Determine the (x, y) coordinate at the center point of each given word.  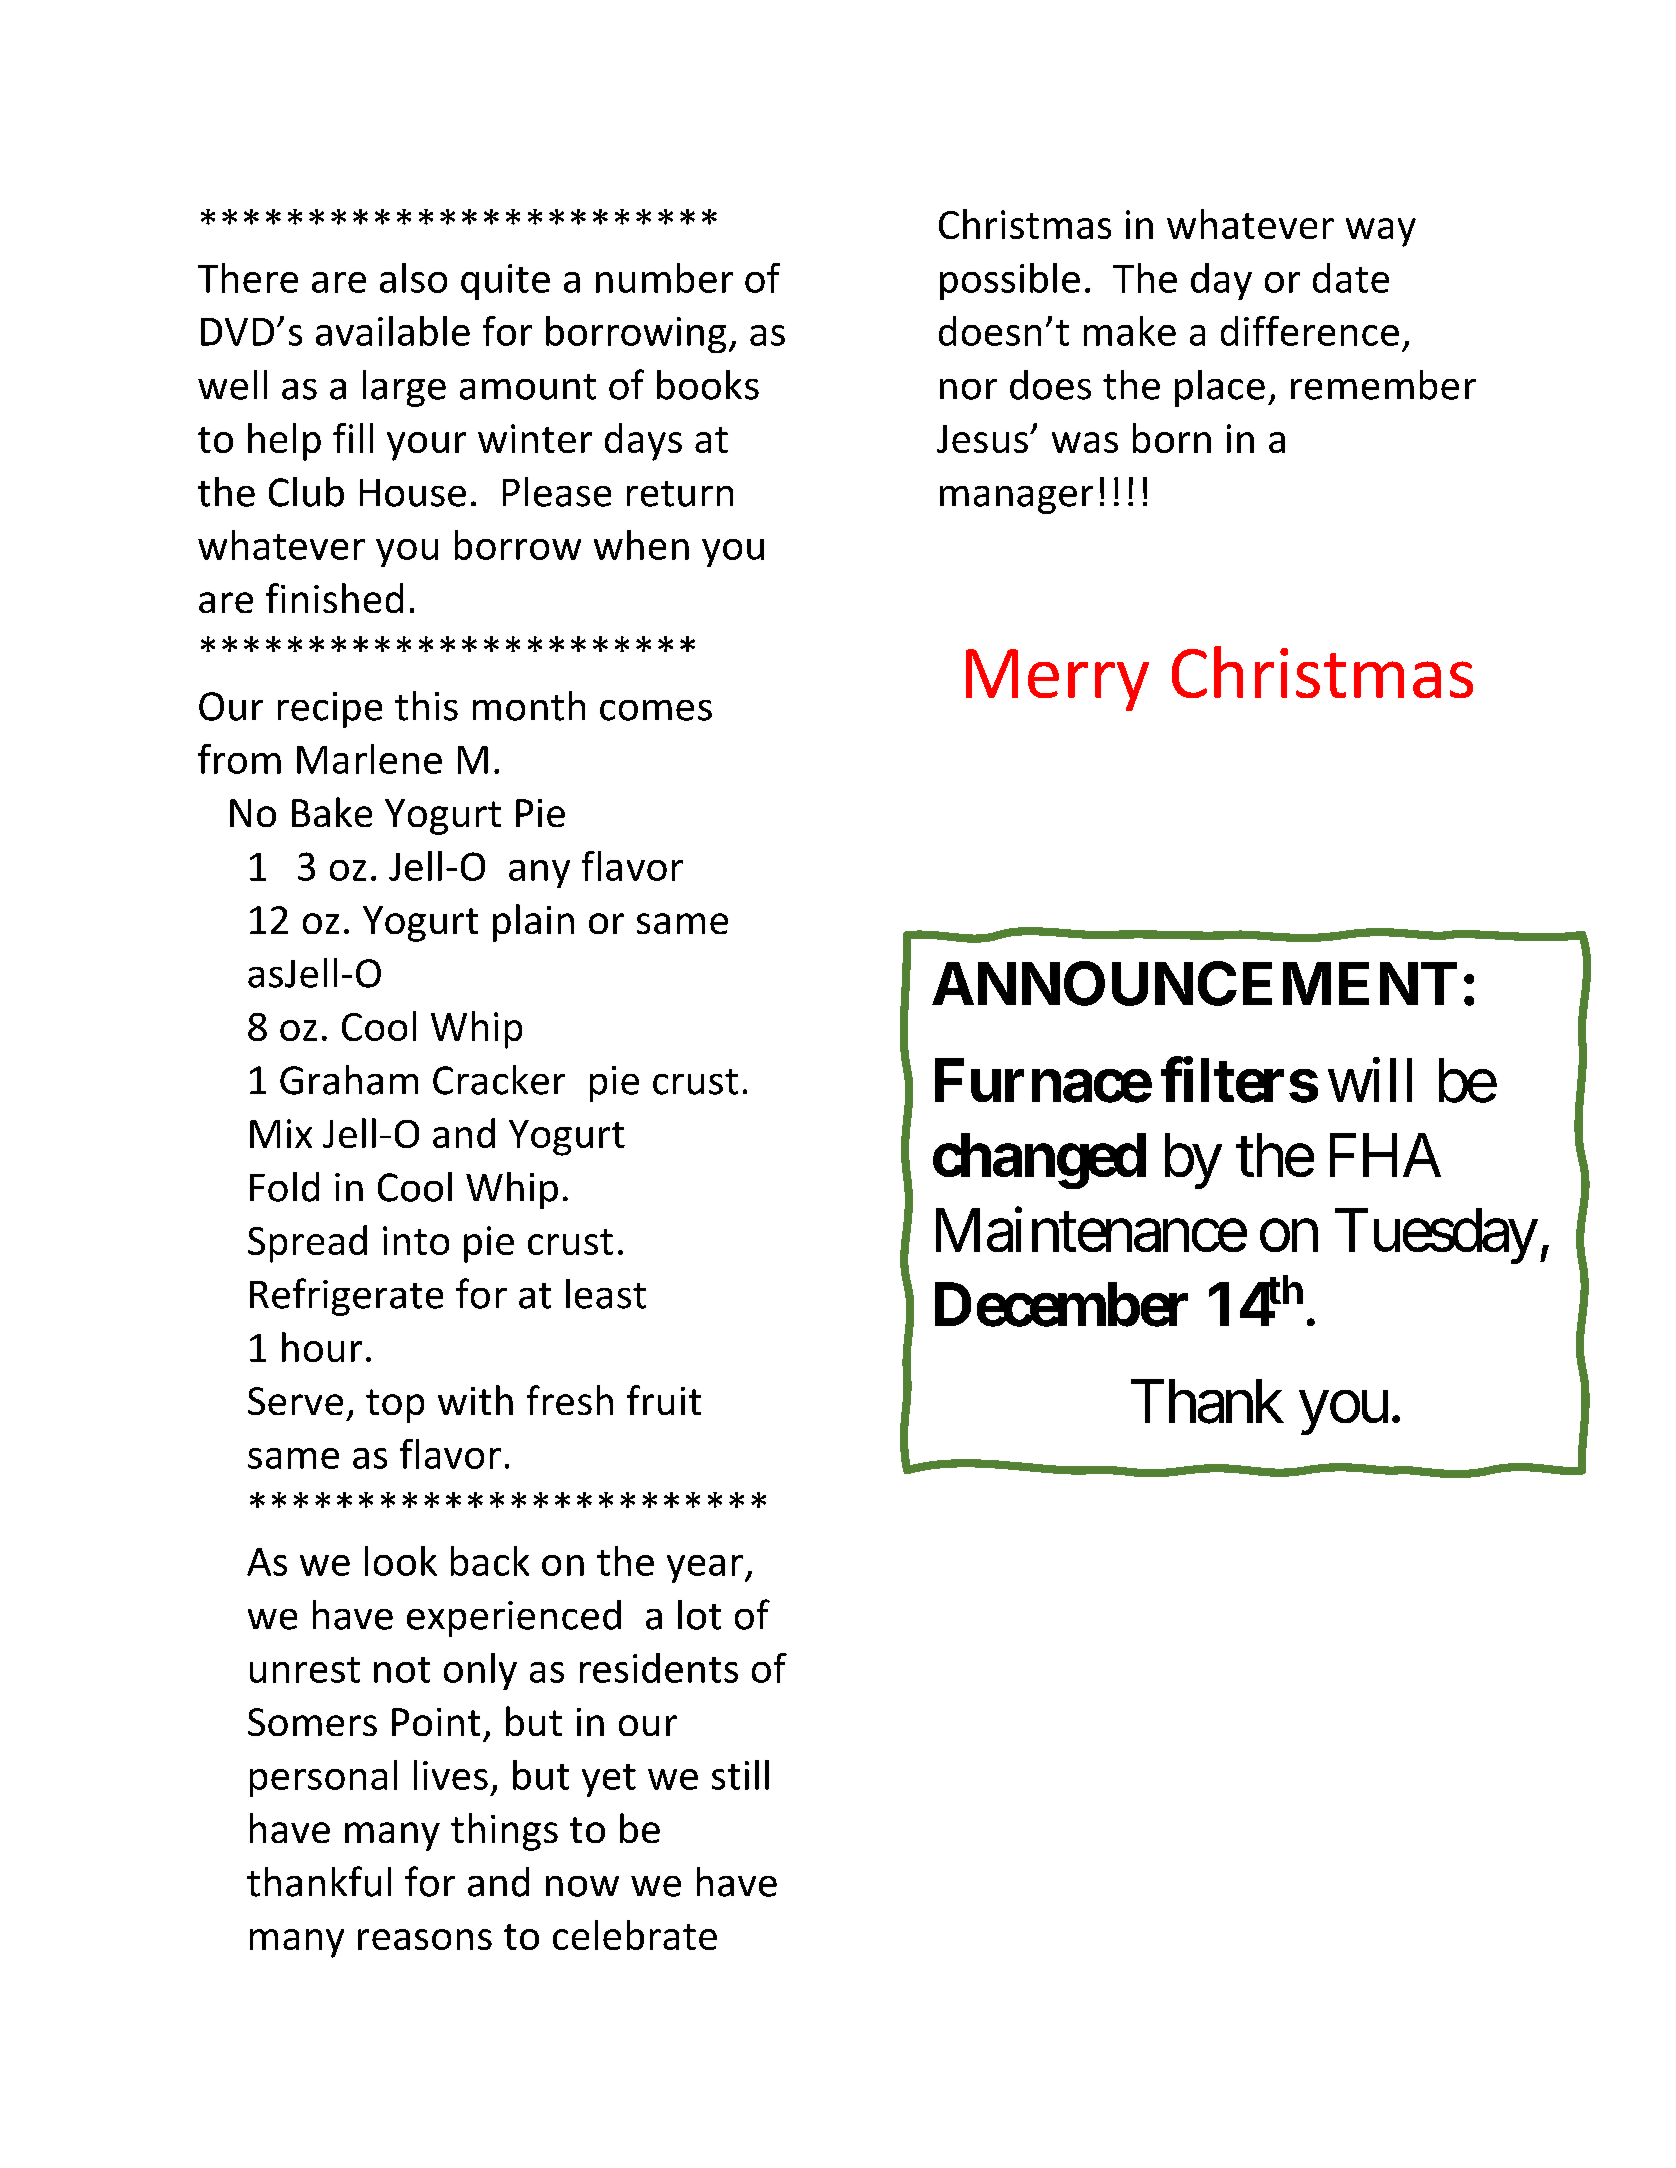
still (740, 1775)
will (1370, 1080)
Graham (349, 1080)
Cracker (499, 1080)
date (1351, 278)
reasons (425, 1939)
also (413, 278)
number (664, 278)
